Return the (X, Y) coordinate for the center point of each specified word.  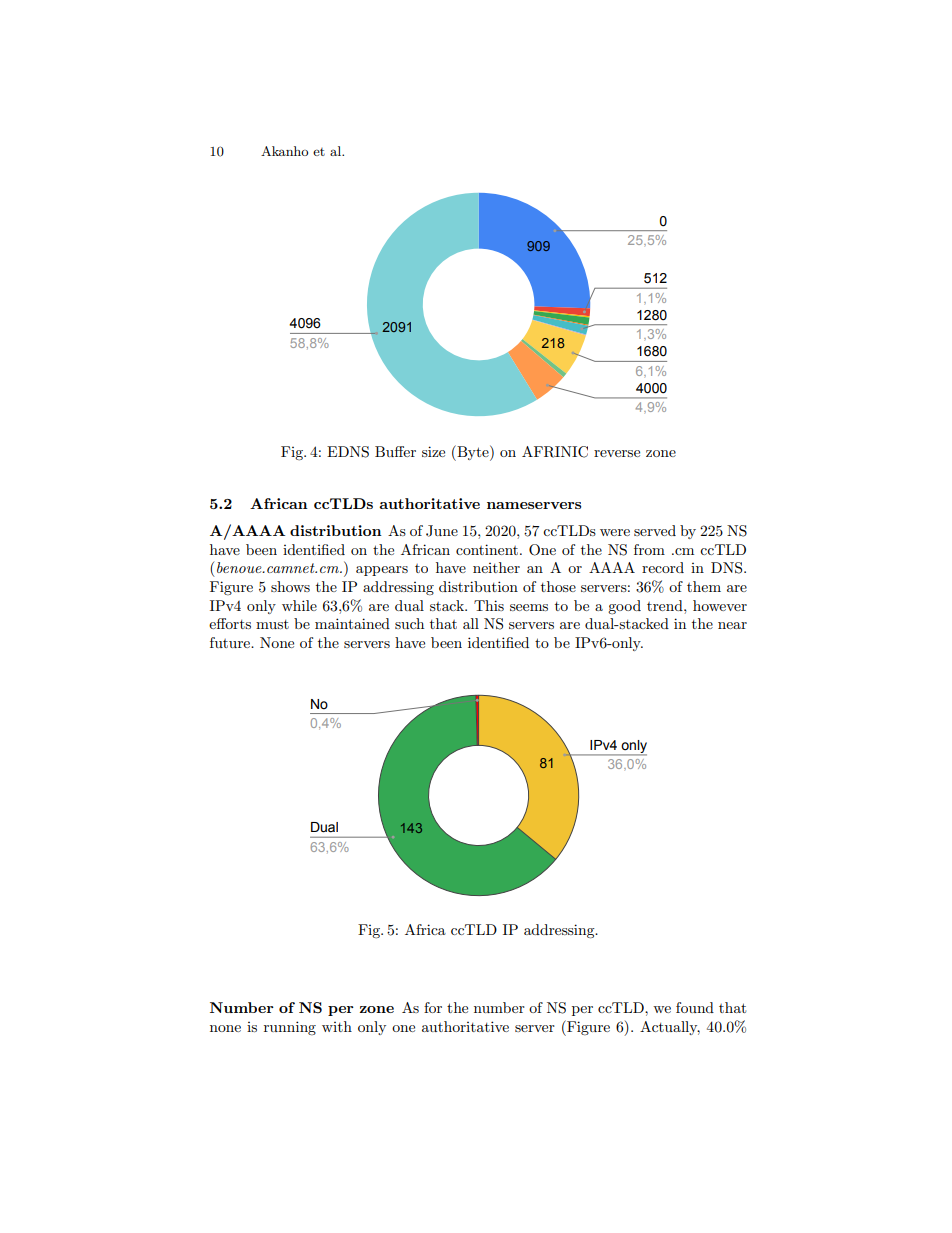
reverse (617, 453)
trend (666, 605)
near (732, 625)
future (231, 642)
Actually (670, 1028)
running (290, 1028)
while (299, 605)
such (409, 623)
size (433, 451)
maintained (352, 623)
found (695, 1007)
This (489, 605)
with (337, 1026)
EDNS (348, 452)
